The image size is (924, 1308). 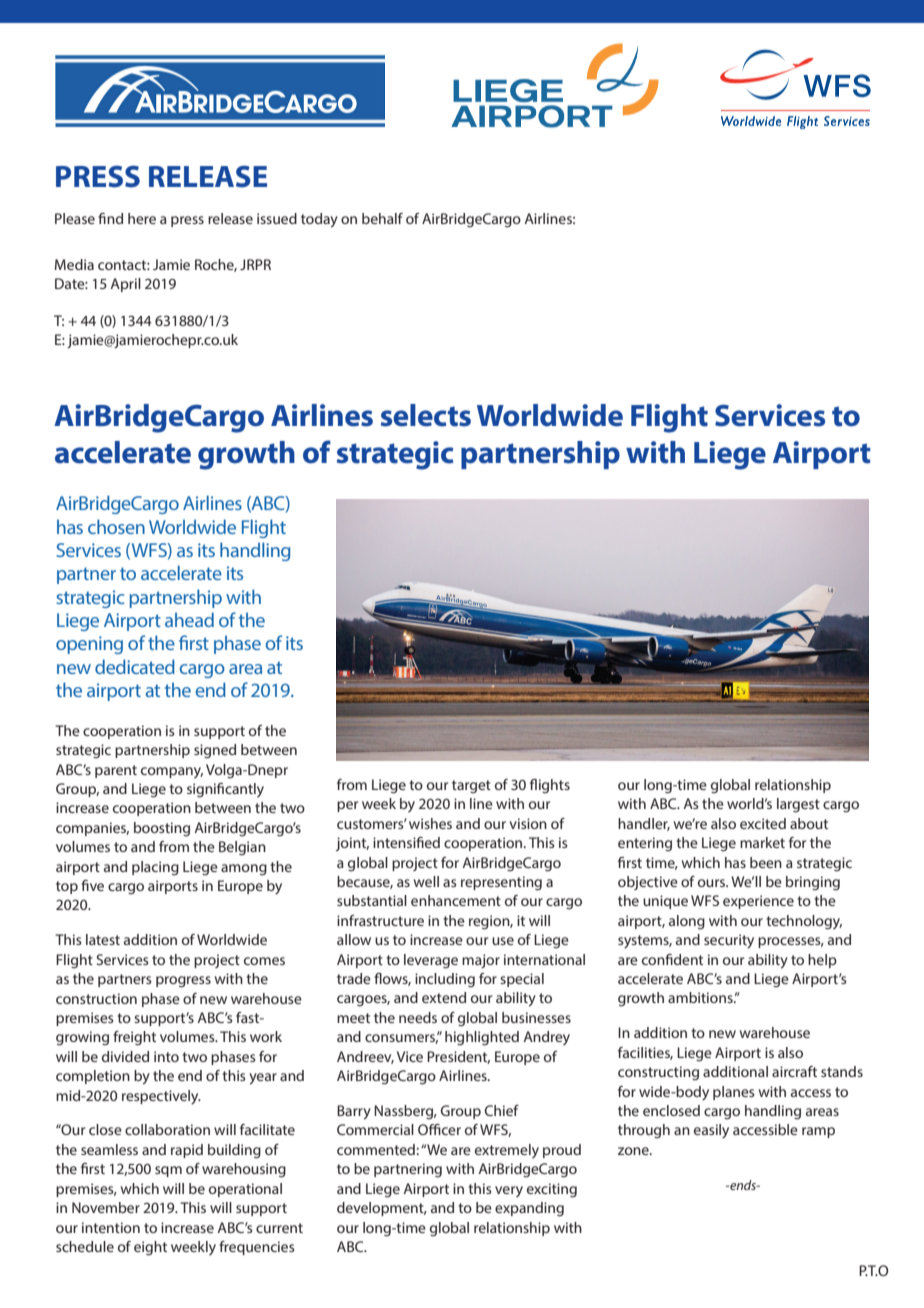 I want to click on behalf, so click(x=382, y=218).
